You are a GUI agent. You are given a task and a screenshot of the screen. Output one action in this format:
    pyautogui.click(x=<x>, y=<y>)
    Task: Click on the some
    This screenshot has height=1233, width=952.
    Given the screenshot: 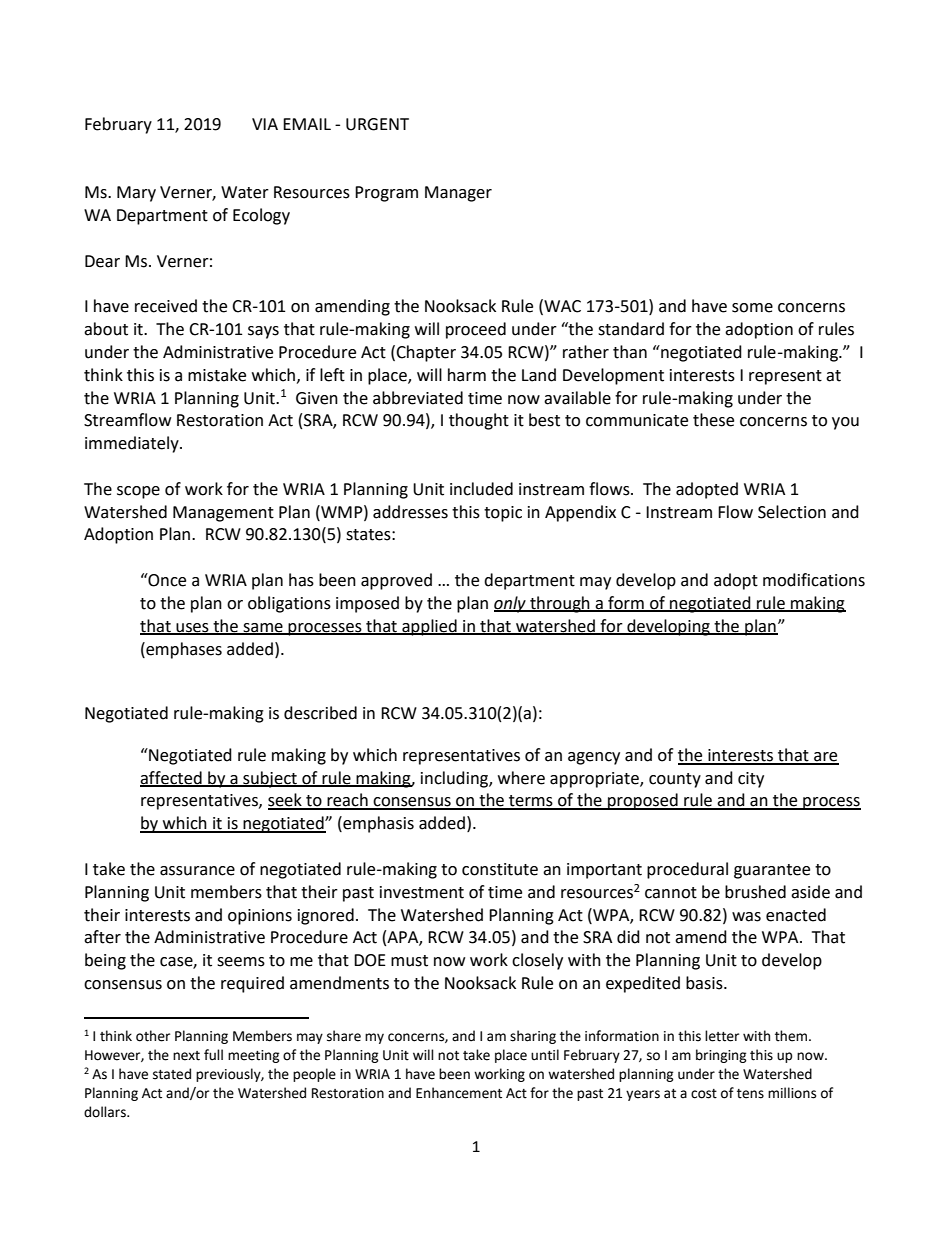 What is the action you would take?
    pyautogui.click(x=752, y=308)
